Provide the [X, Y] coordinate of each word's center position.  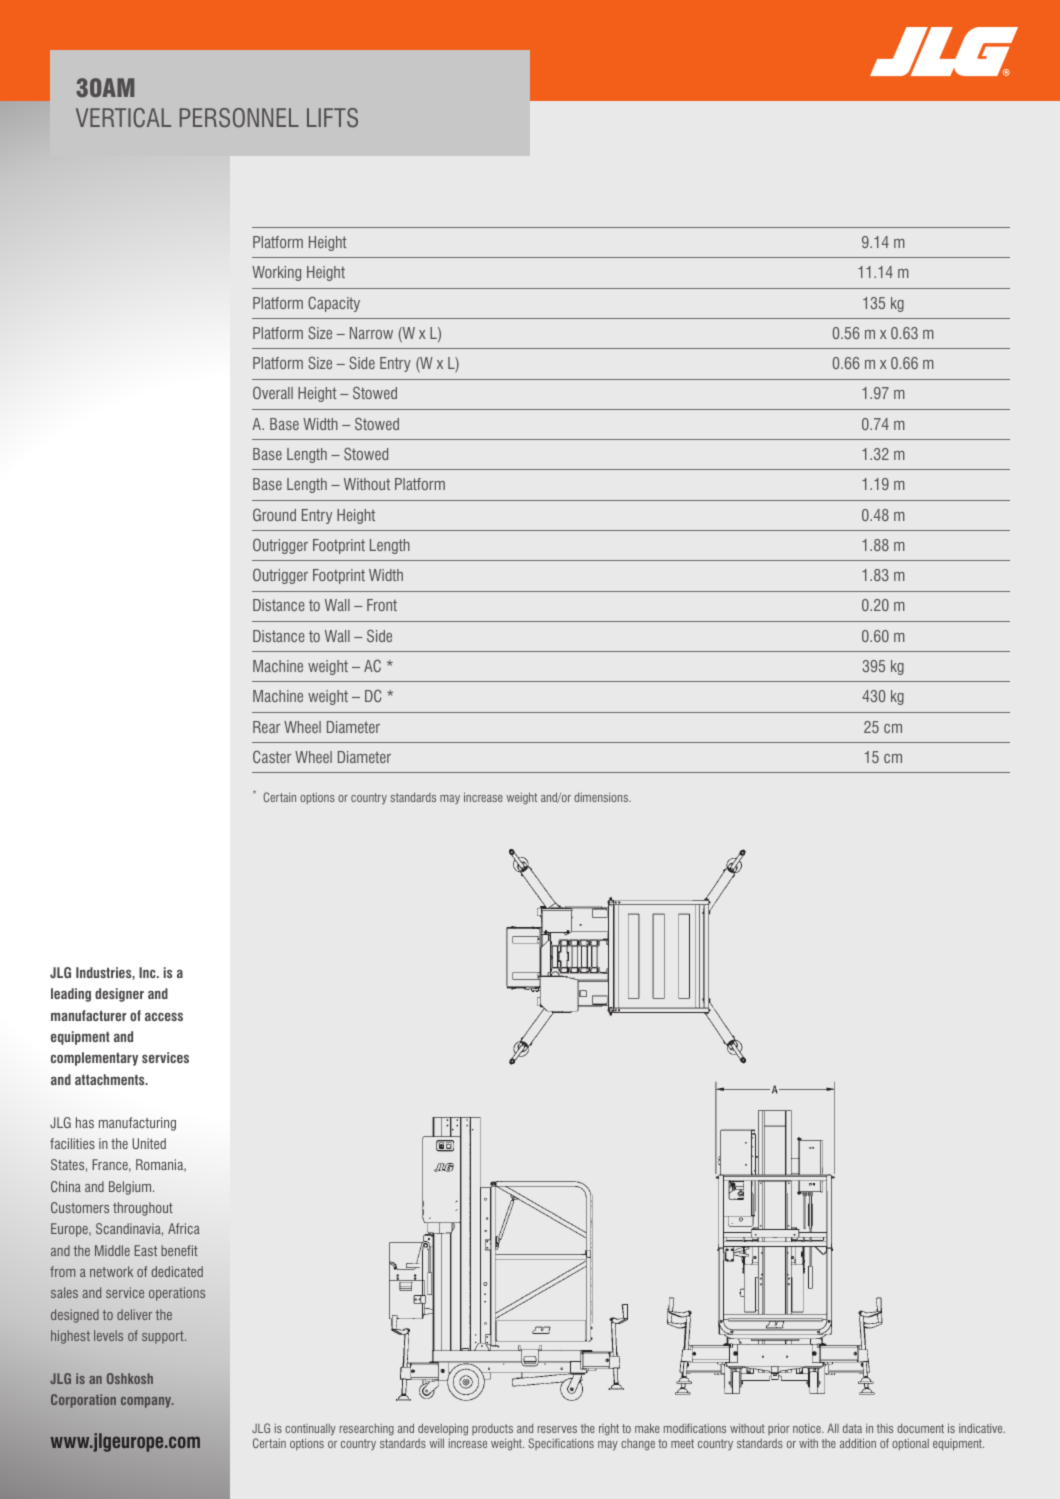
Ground [274, 514]
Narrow [371, 333]
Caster [272, 757]
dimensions [602, 797]
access [164, 1017]
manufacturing [137, 1124]
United [149, 1143]
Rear [266, 727]
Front [382, 605]
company [147, 1402]
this [885, 1428]
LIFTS [332, 118]
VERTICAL [123, 118]
